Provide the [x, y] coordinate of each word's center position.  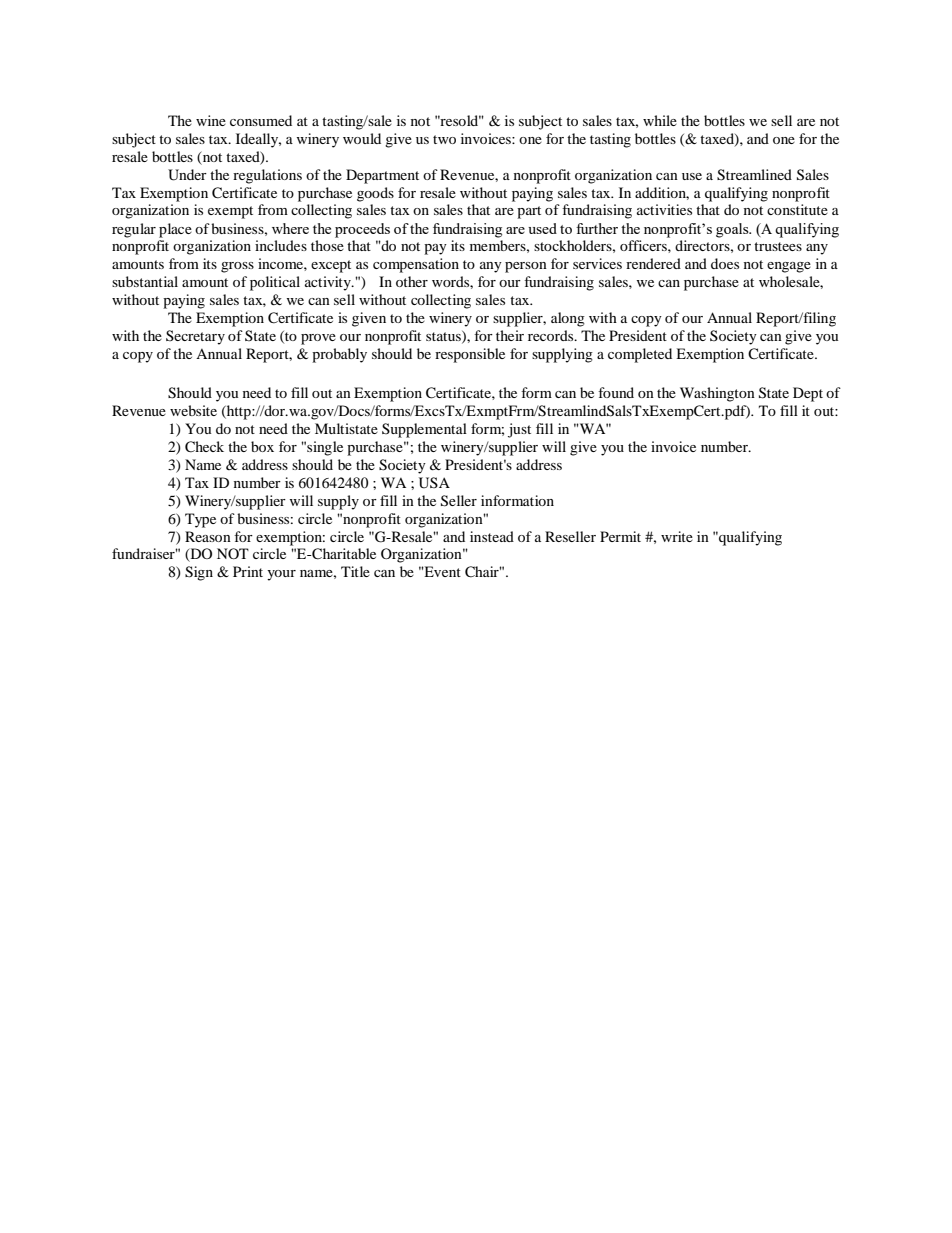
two [444, 139]
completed [640, 355]
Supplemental [424, 430]
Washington [717, 394]
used [542, 228]
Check [204, 447]
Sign [199, 573]
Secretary [195, 337]
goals [733, 230]
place [175, 230]
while [660, 120]
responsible [470, 355]
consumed [261, 120]
